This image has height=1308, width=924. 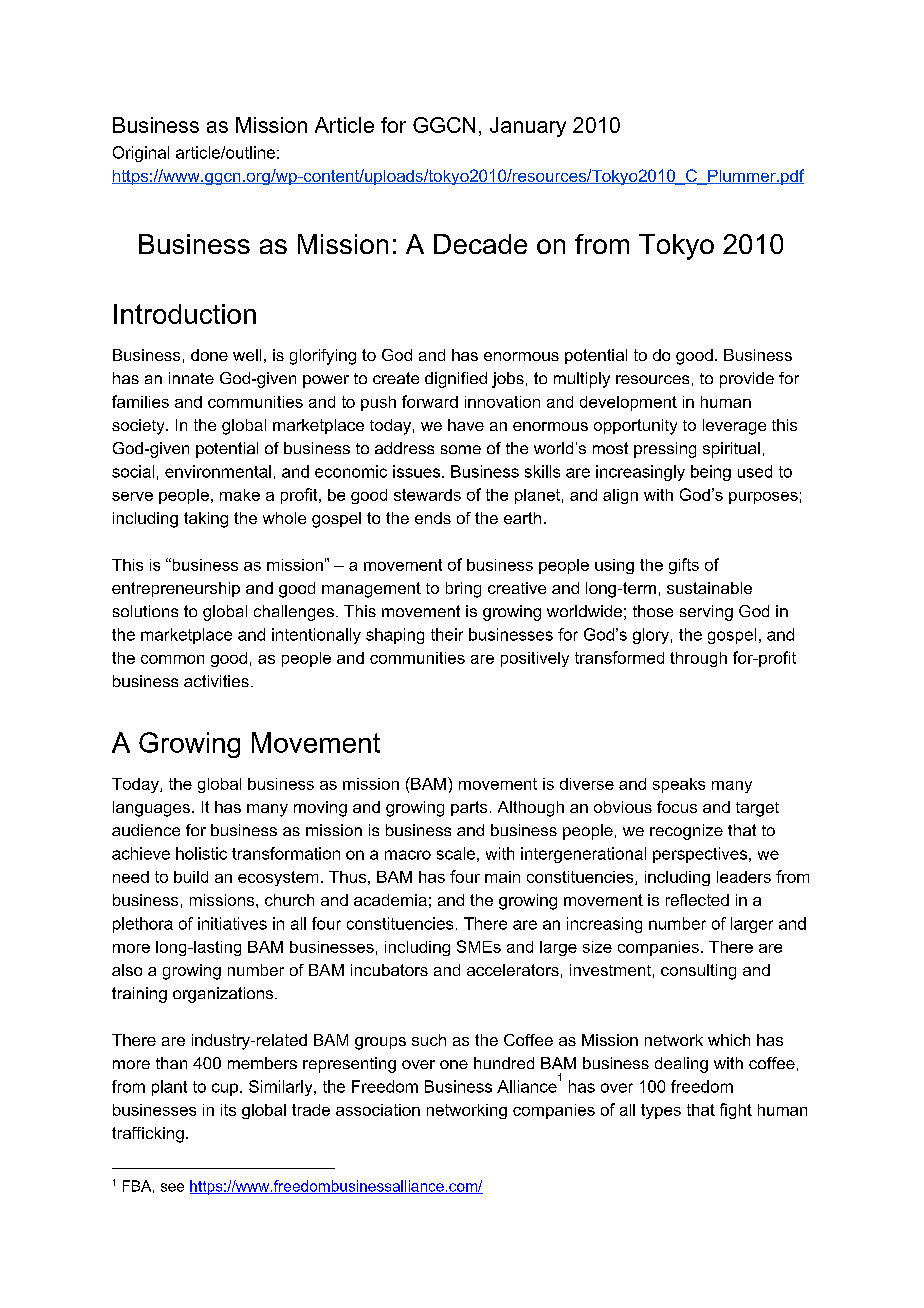 I want to click on forward, so click(x=430, y=401).
